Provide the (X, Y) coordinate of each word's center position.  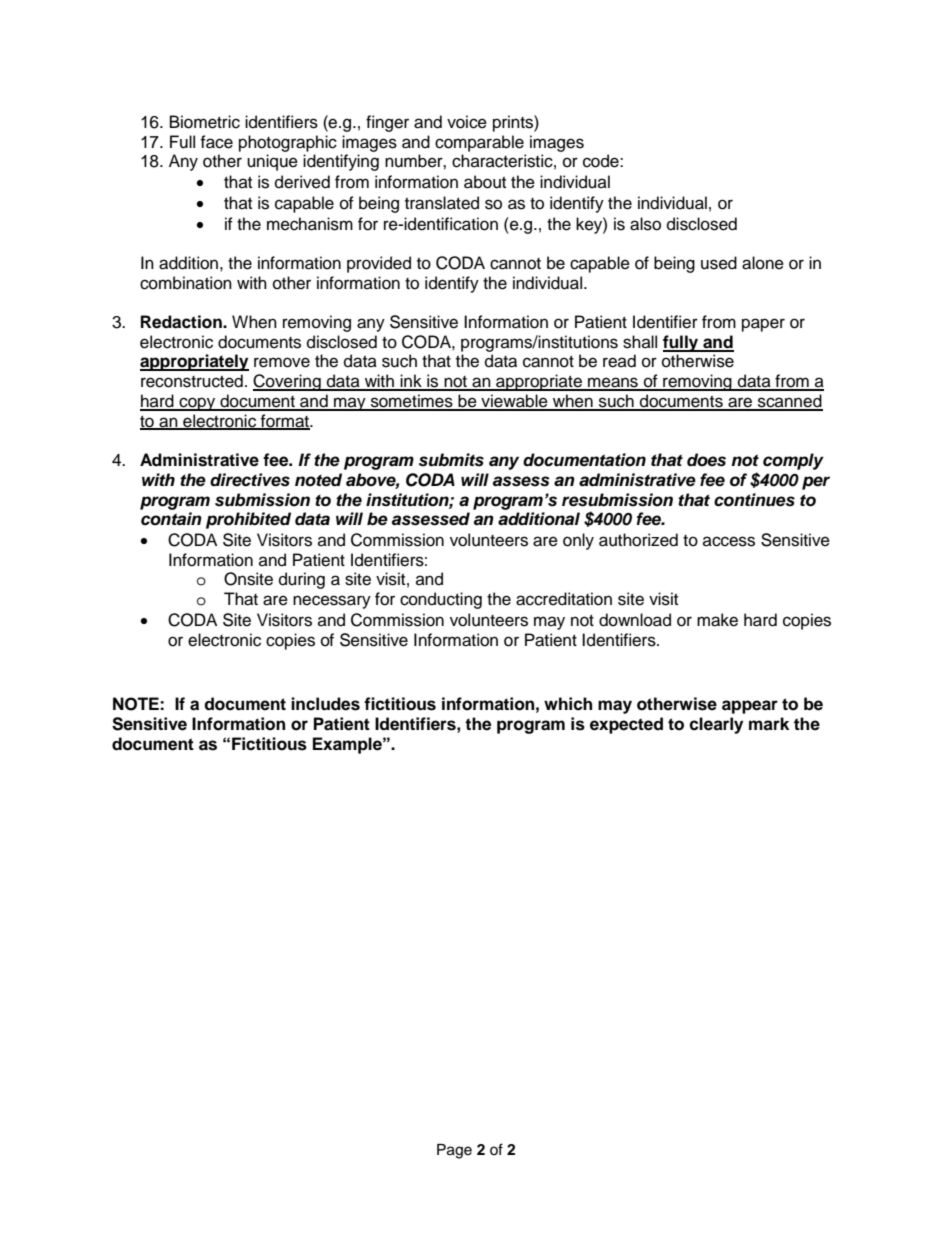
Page (454, 1151)
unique (272, 162)
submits (451, 460)
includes (325, 704)
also (645, 224)
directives (250, 480)
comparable (479, 143)
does (706, 460)
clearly (716, 725)
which (568, 704)
